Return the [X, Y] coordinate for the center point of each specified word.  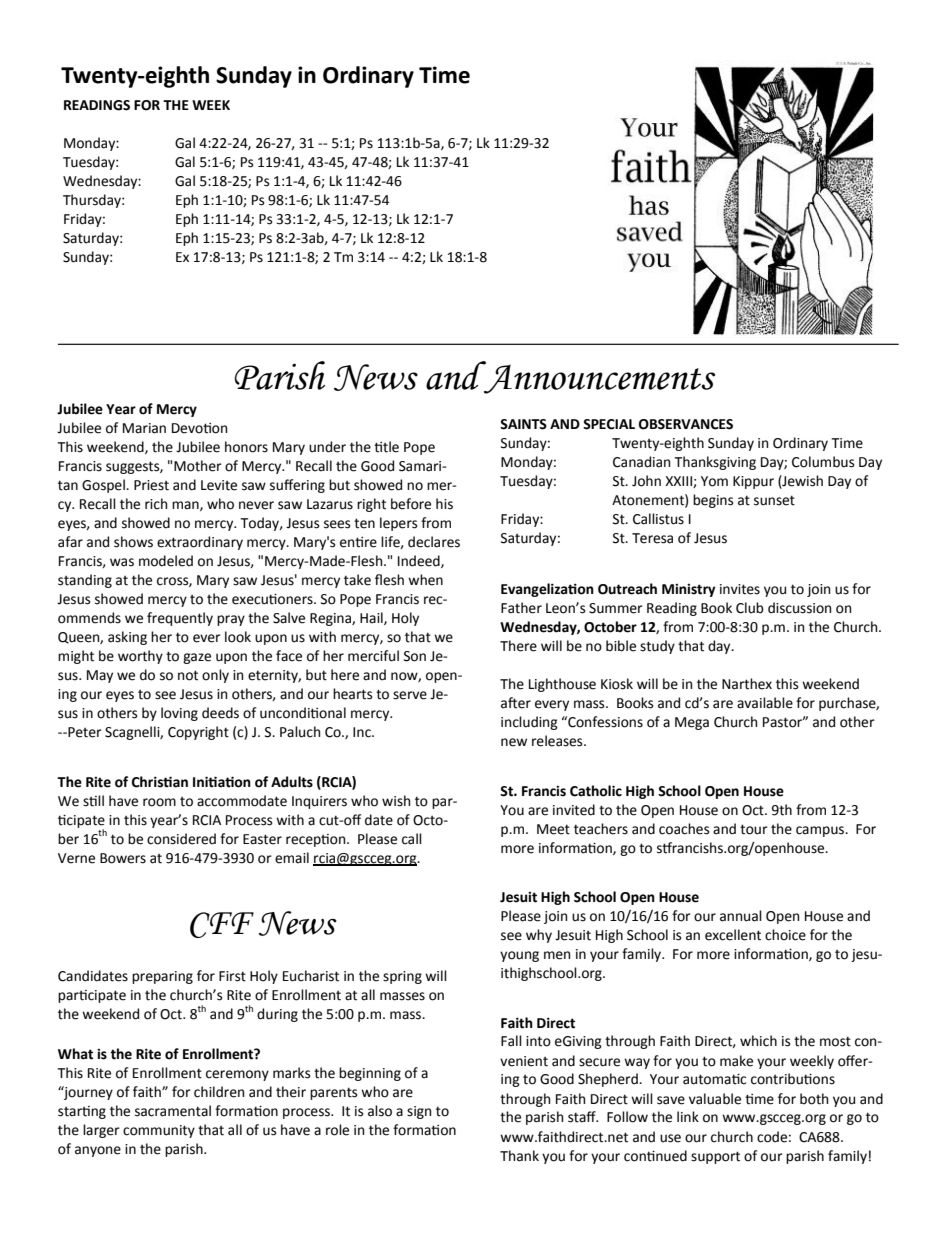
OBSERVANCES [686, 424]
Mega [692, 723]
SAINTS [523, 424]
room [159, 802]
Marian [144, 428]
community [159, 1131]
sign [419, 1112]
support [715, 1157]
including [529, 723]
